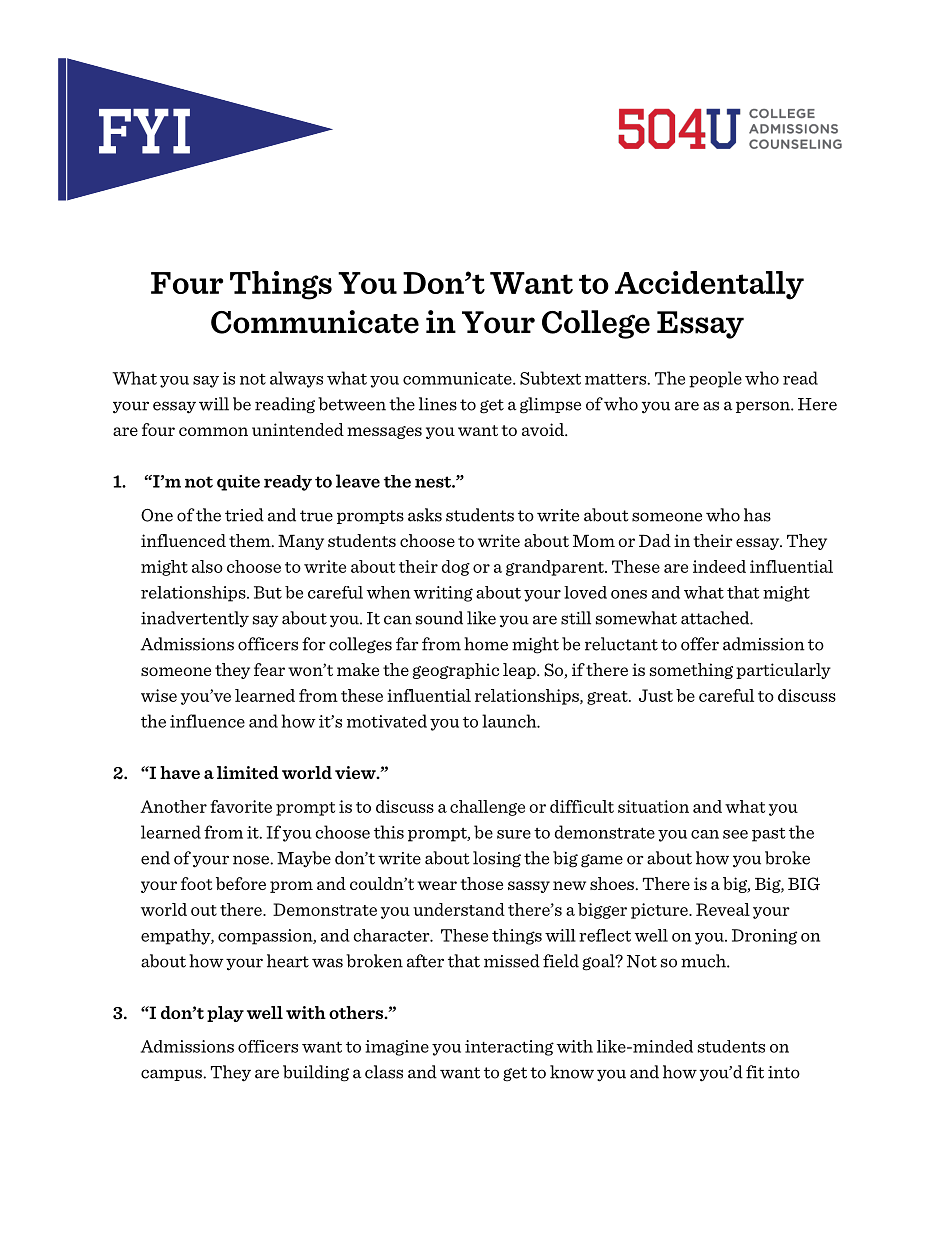 The height and width of the screenshot is (1233, 952). What do you see at coordinates (456, 671) in the screenshot?
I see `geographic` at bounding box center [456, 671].
